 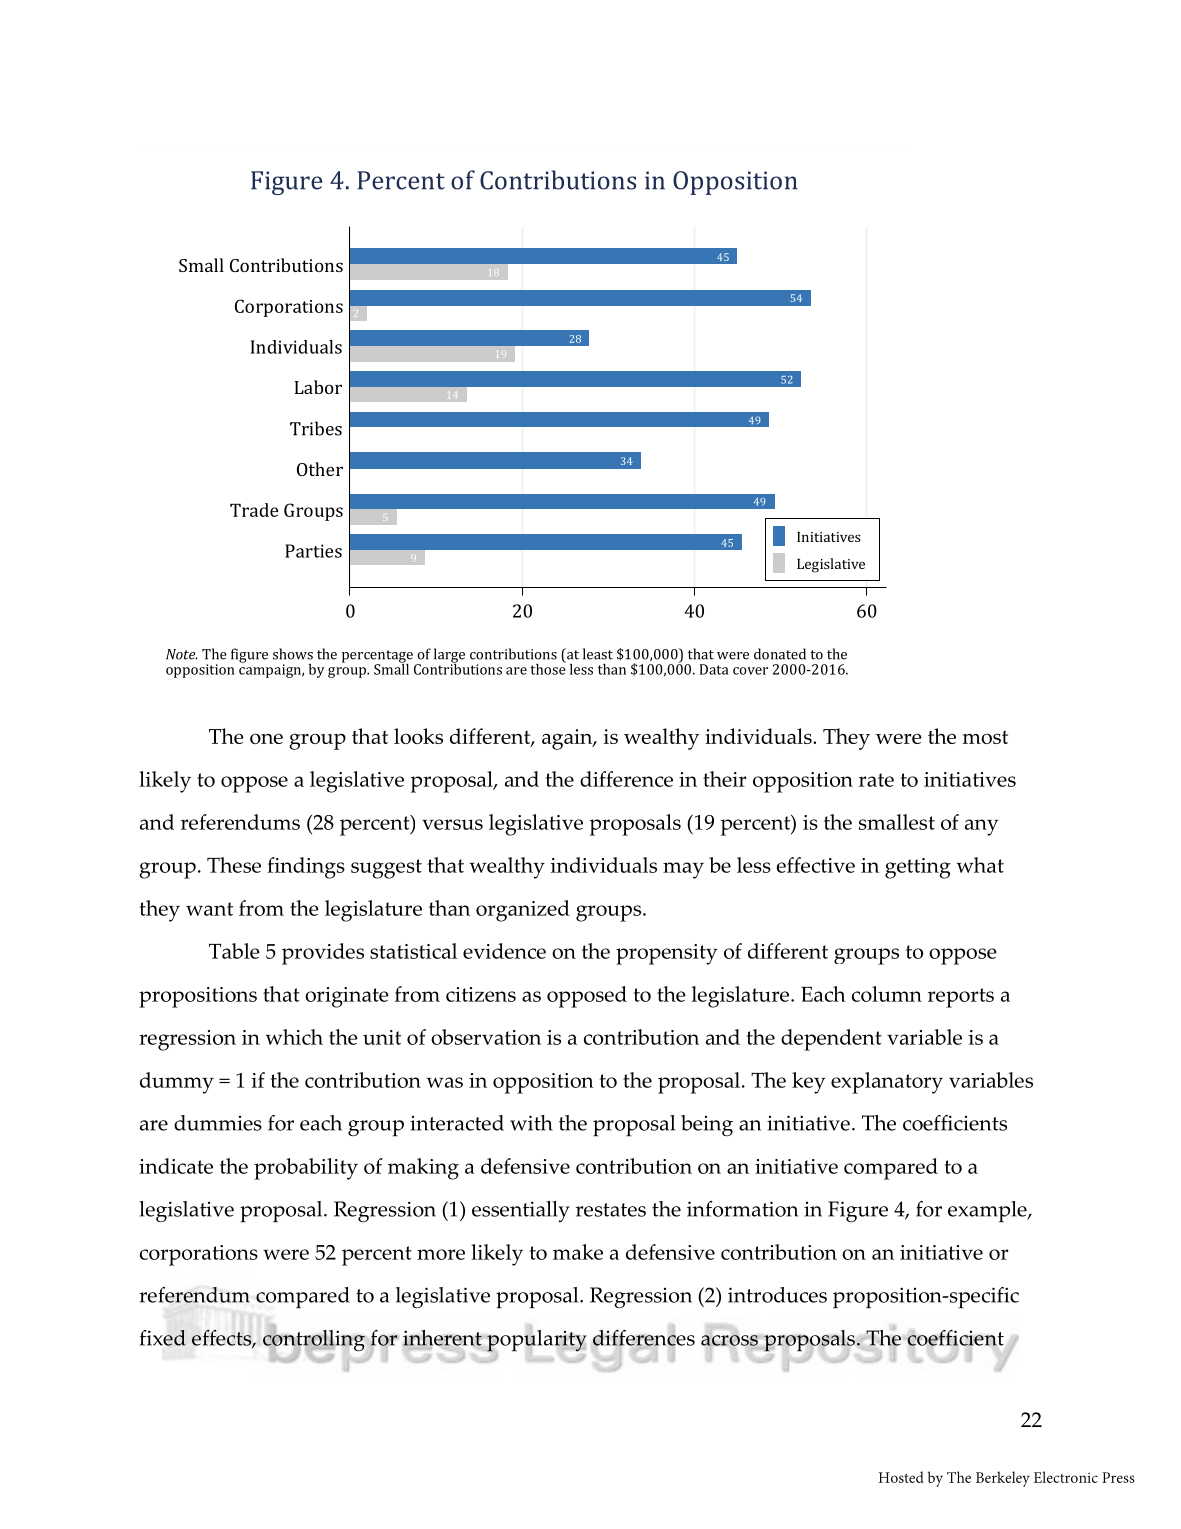 I want to click on restates, so click(x=611, y=1210).
